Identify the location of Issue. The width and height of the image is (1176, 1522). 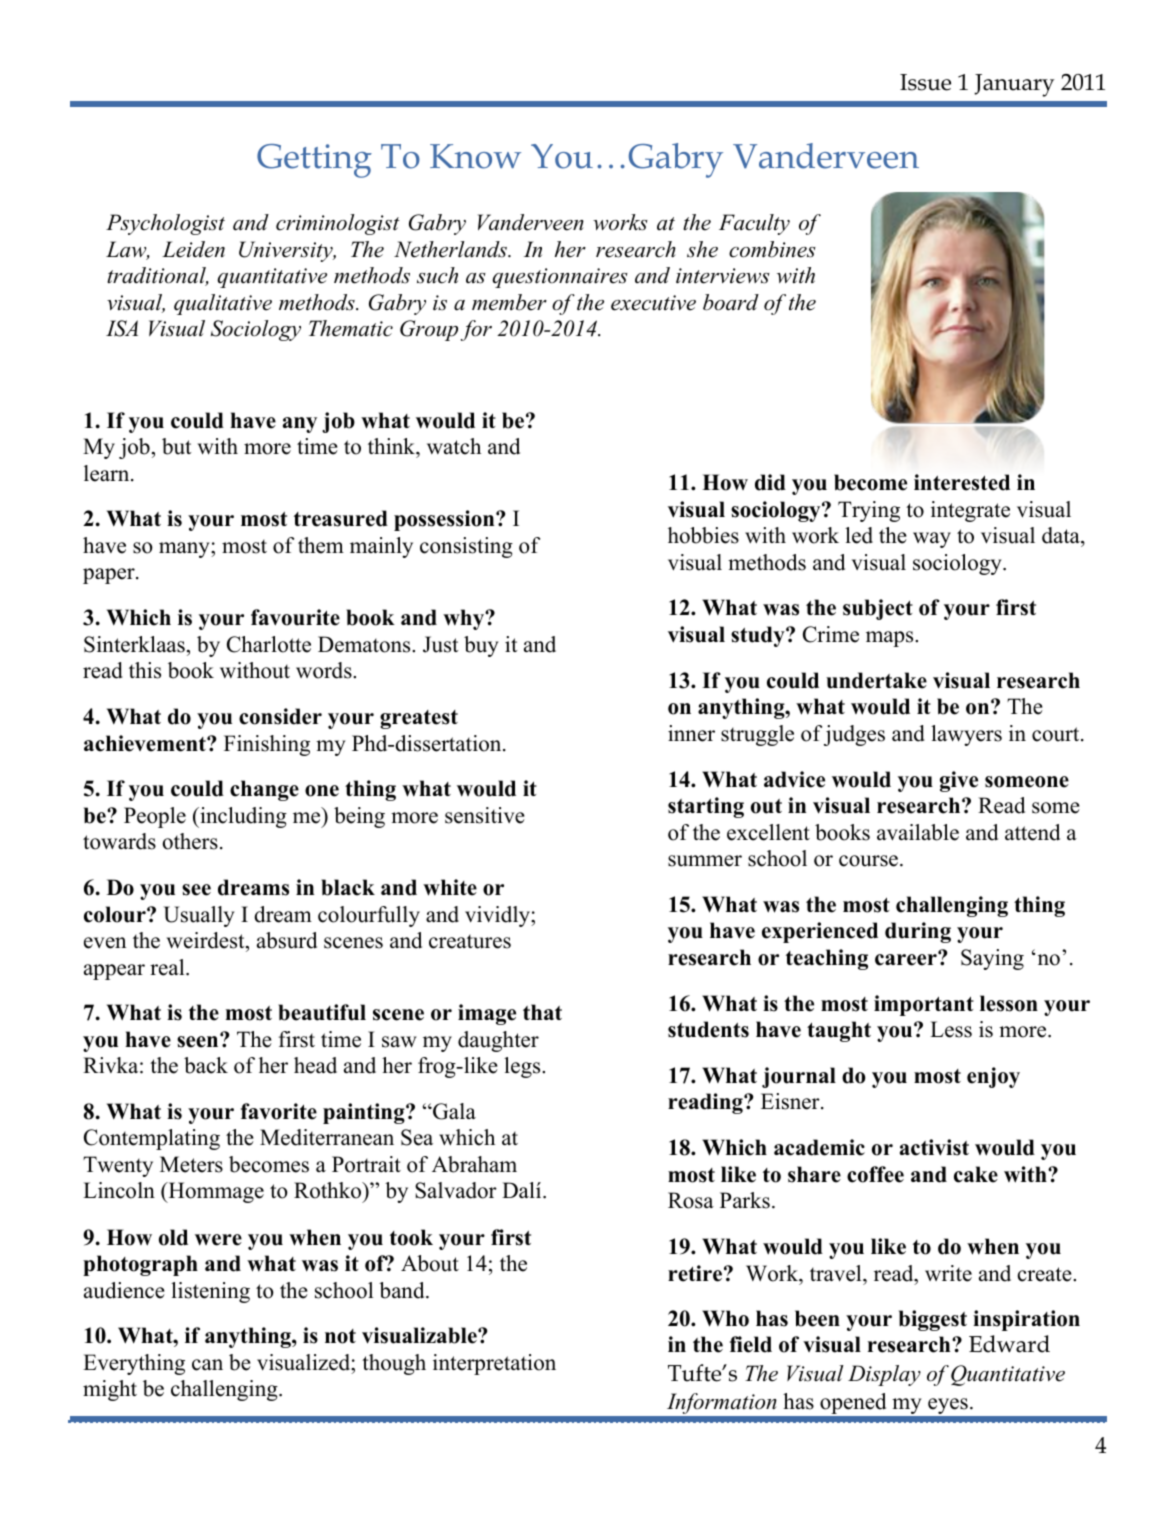
(925, 82).
